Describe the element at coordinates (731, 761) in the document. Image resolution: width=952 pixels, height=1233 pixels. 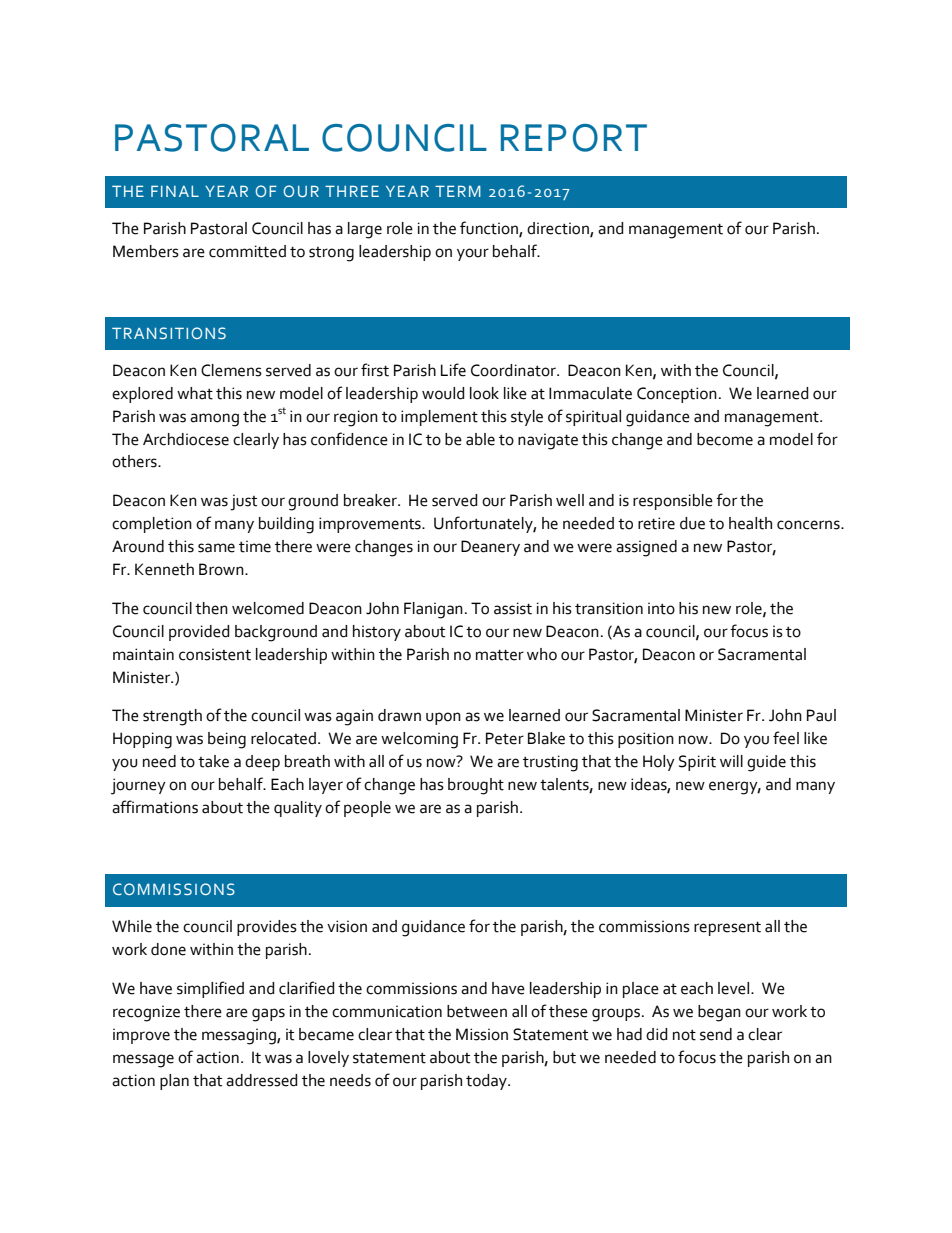
I see `will` at that location.
